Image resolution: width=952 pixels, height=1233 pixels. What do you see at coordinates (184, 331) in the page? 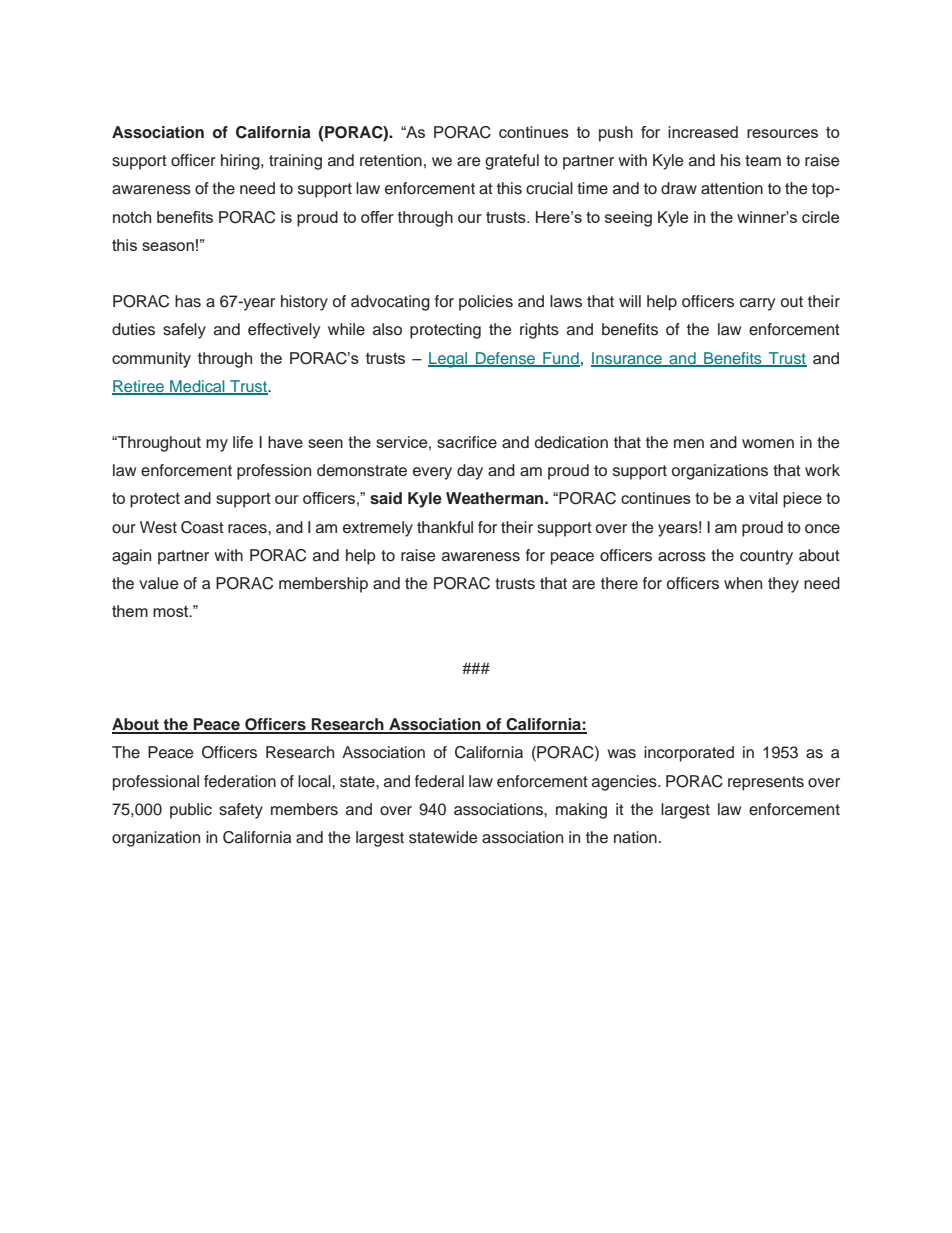
I see `safely` at bounding box center [184, 331].
